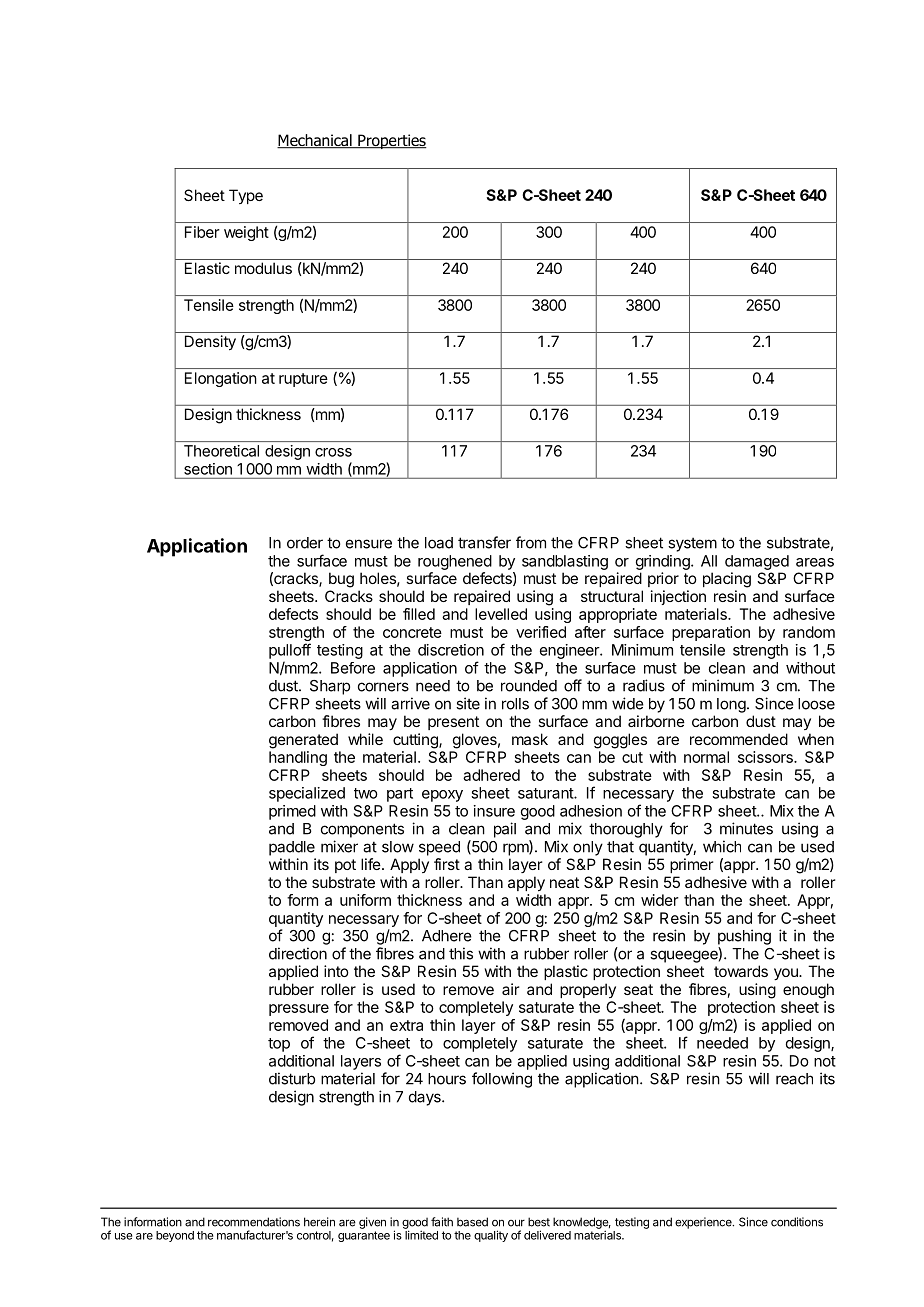  I want to click on rolls, so click(515, 704).
